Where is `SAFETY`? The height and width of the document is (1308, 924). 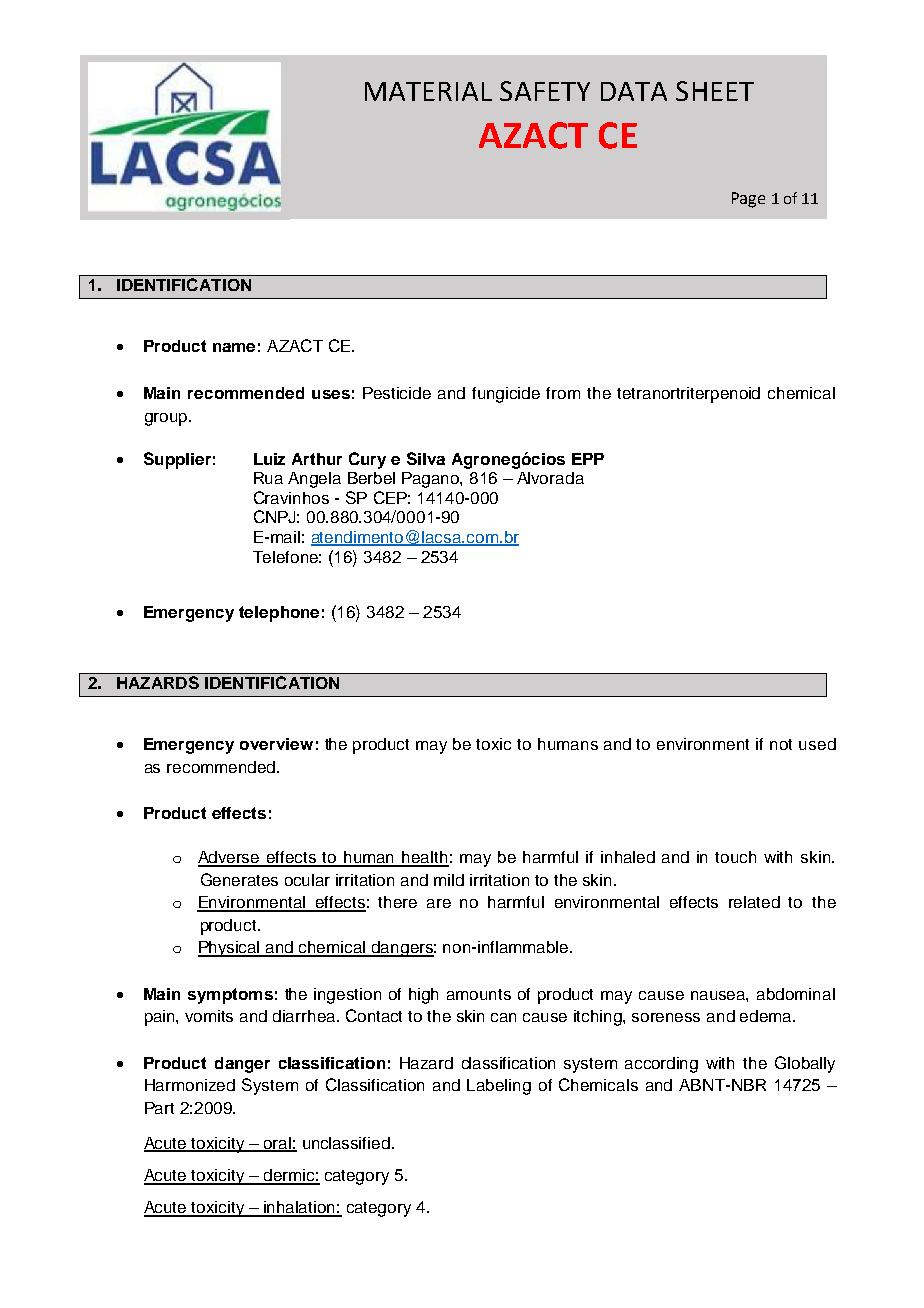
SAFETY is located at coordinates (545, 91).
